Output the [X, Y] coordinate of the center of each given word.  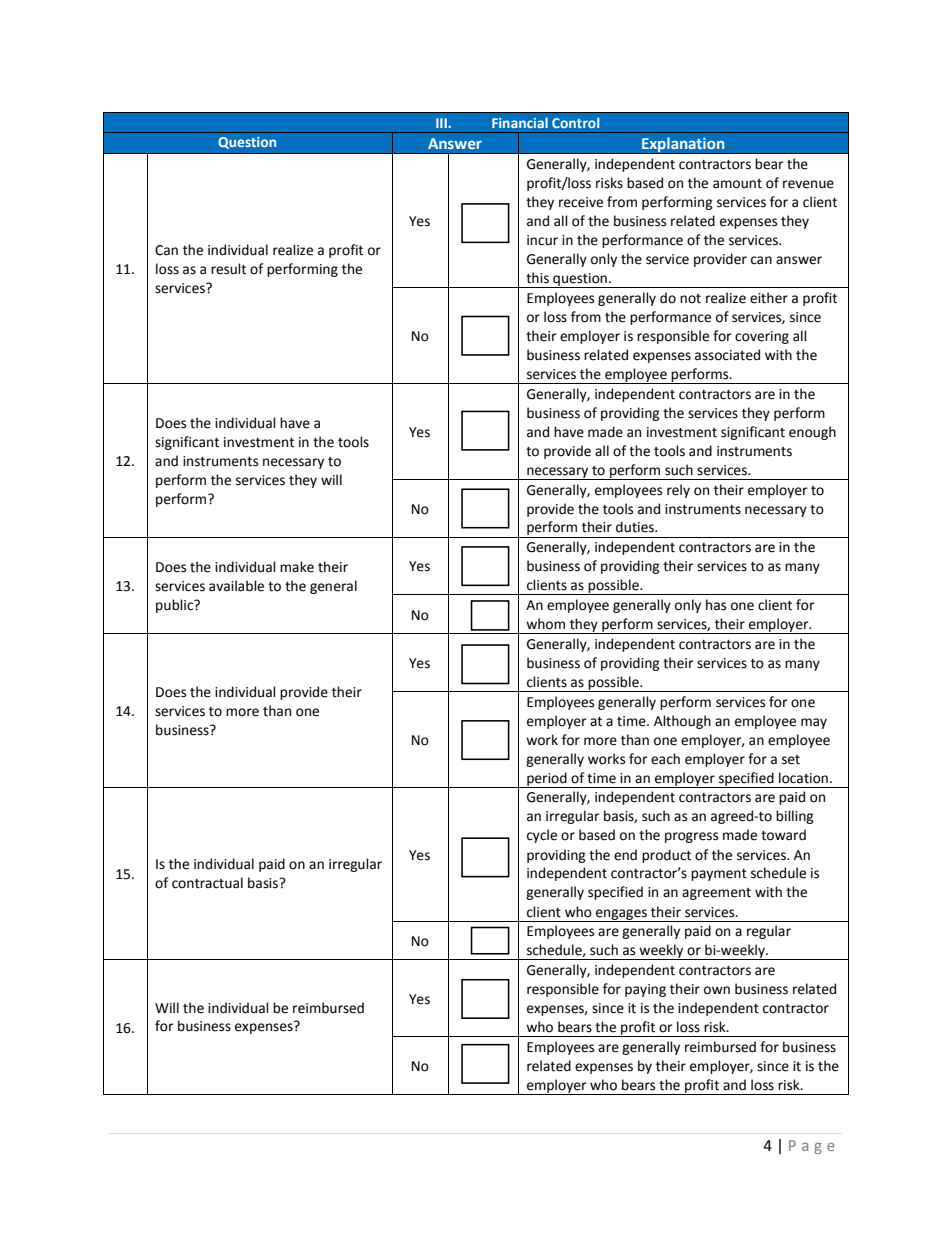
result [228, 269]
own [717, 990]
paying [645, 990]
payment [719, 875]
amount [737, 184]
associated [727, 355]
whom [545, 624]
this [537, 278]
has [716, 605]
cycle [542, 836]
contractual [207, 883]
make [297, 567]
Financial [520, 122]
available [236, 586]
